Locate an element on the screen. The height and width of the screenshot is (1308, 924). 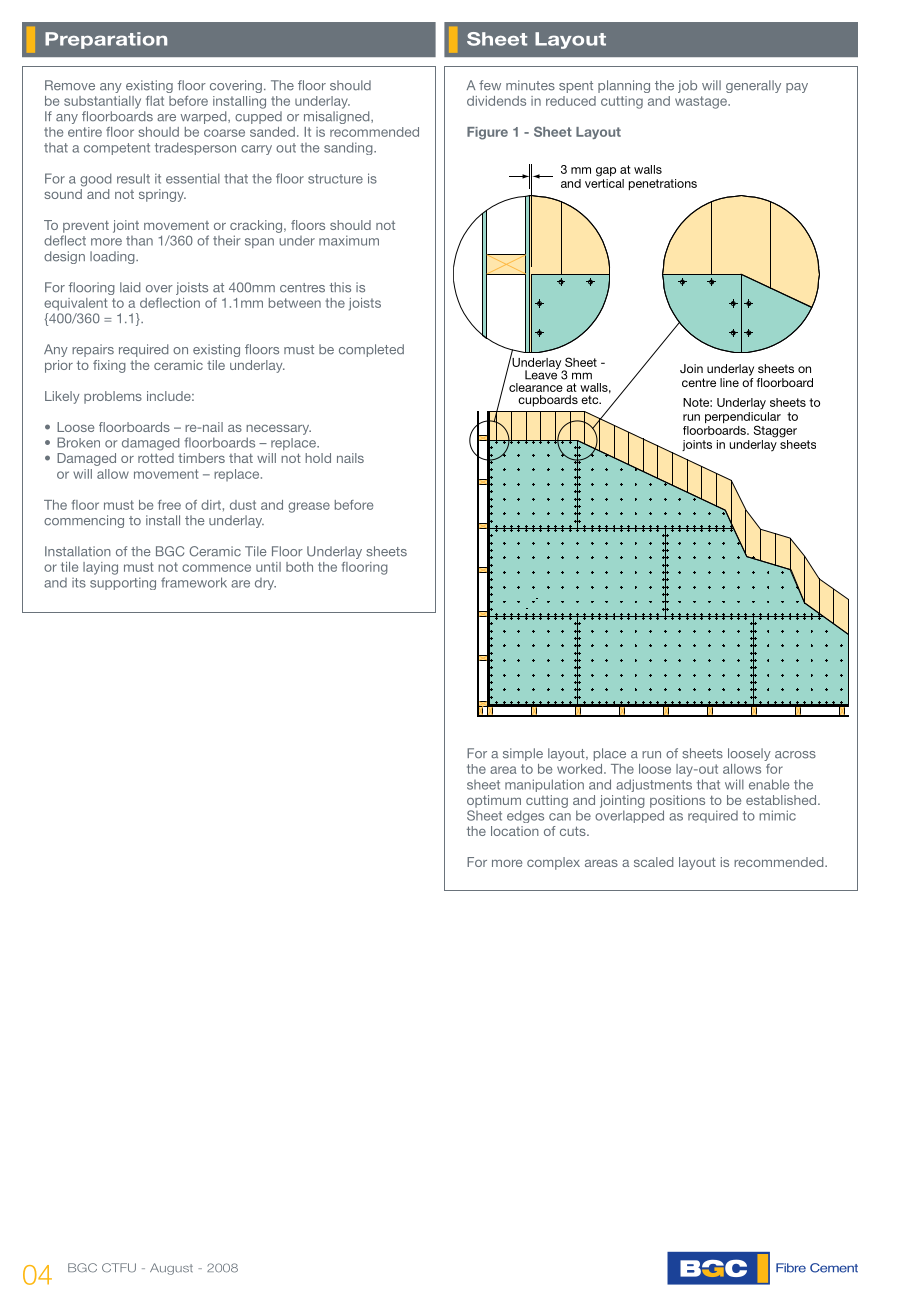
job is located at coordinates (687, 86).
